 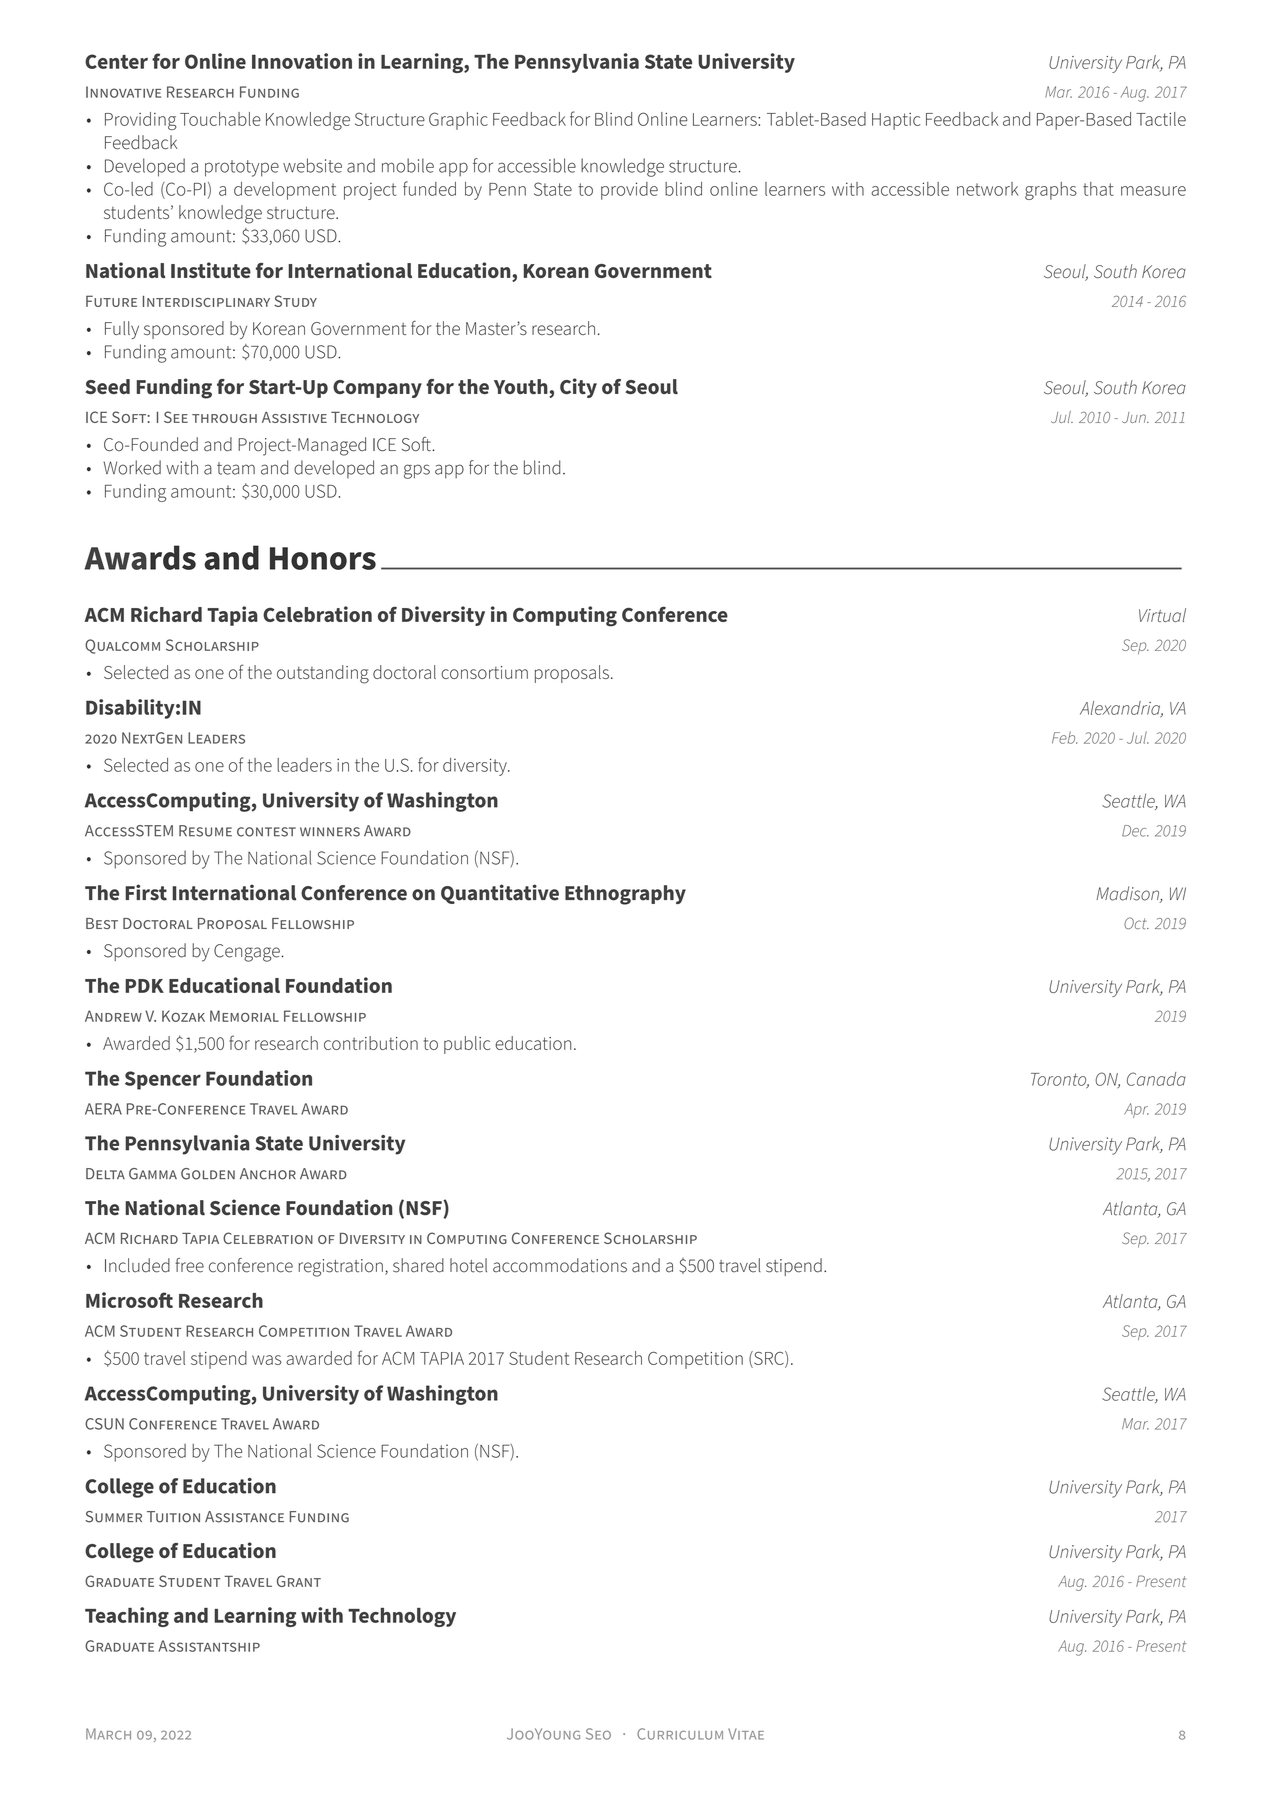 What do you see at coordinates (578, 388) in the image?
I see `City` at bounding box center [578, 388].
